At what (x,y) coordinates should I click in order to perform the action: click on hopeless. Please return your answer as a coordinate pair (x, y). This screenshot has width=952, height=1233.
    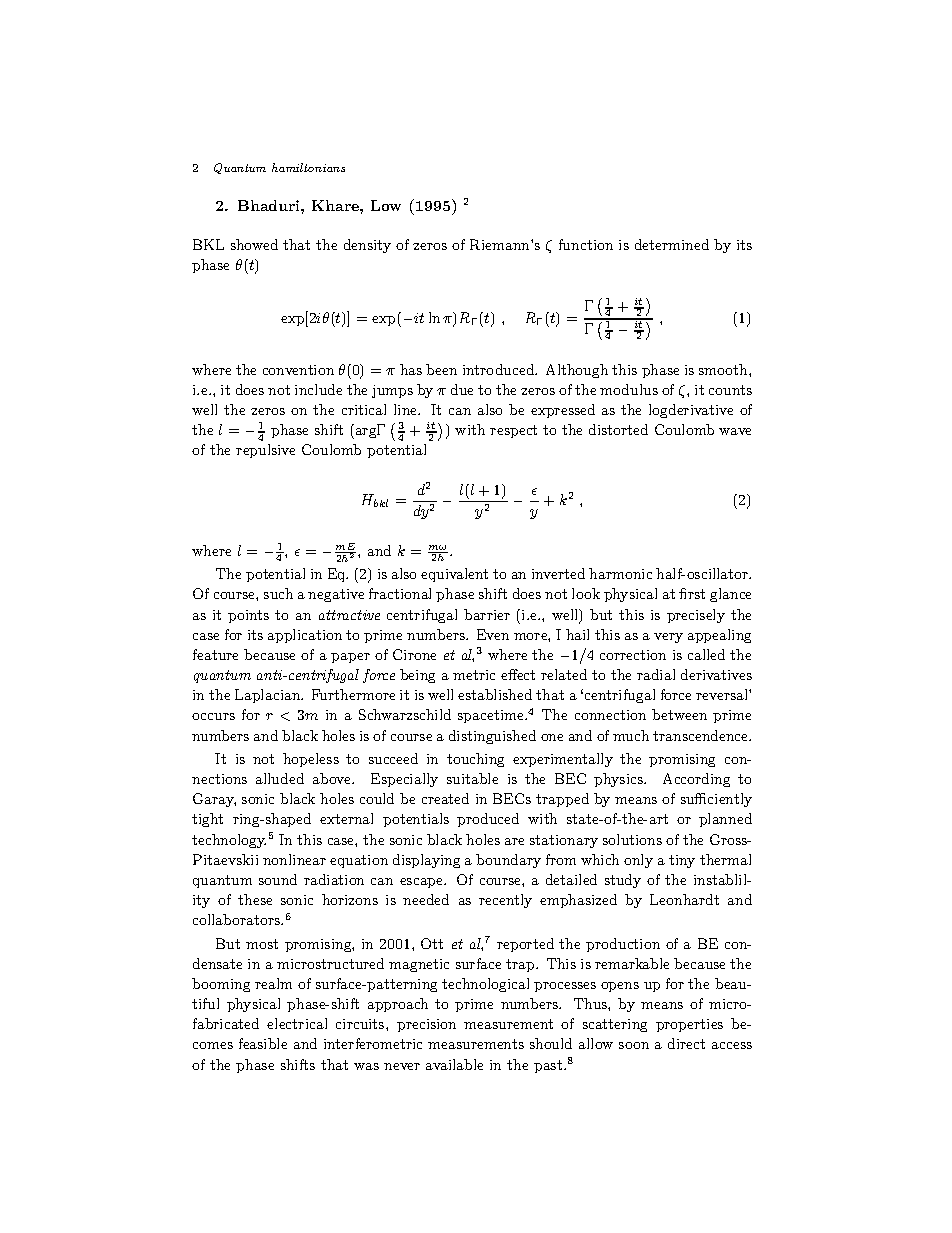
    Looking at the image, I should click on (311, 760).
